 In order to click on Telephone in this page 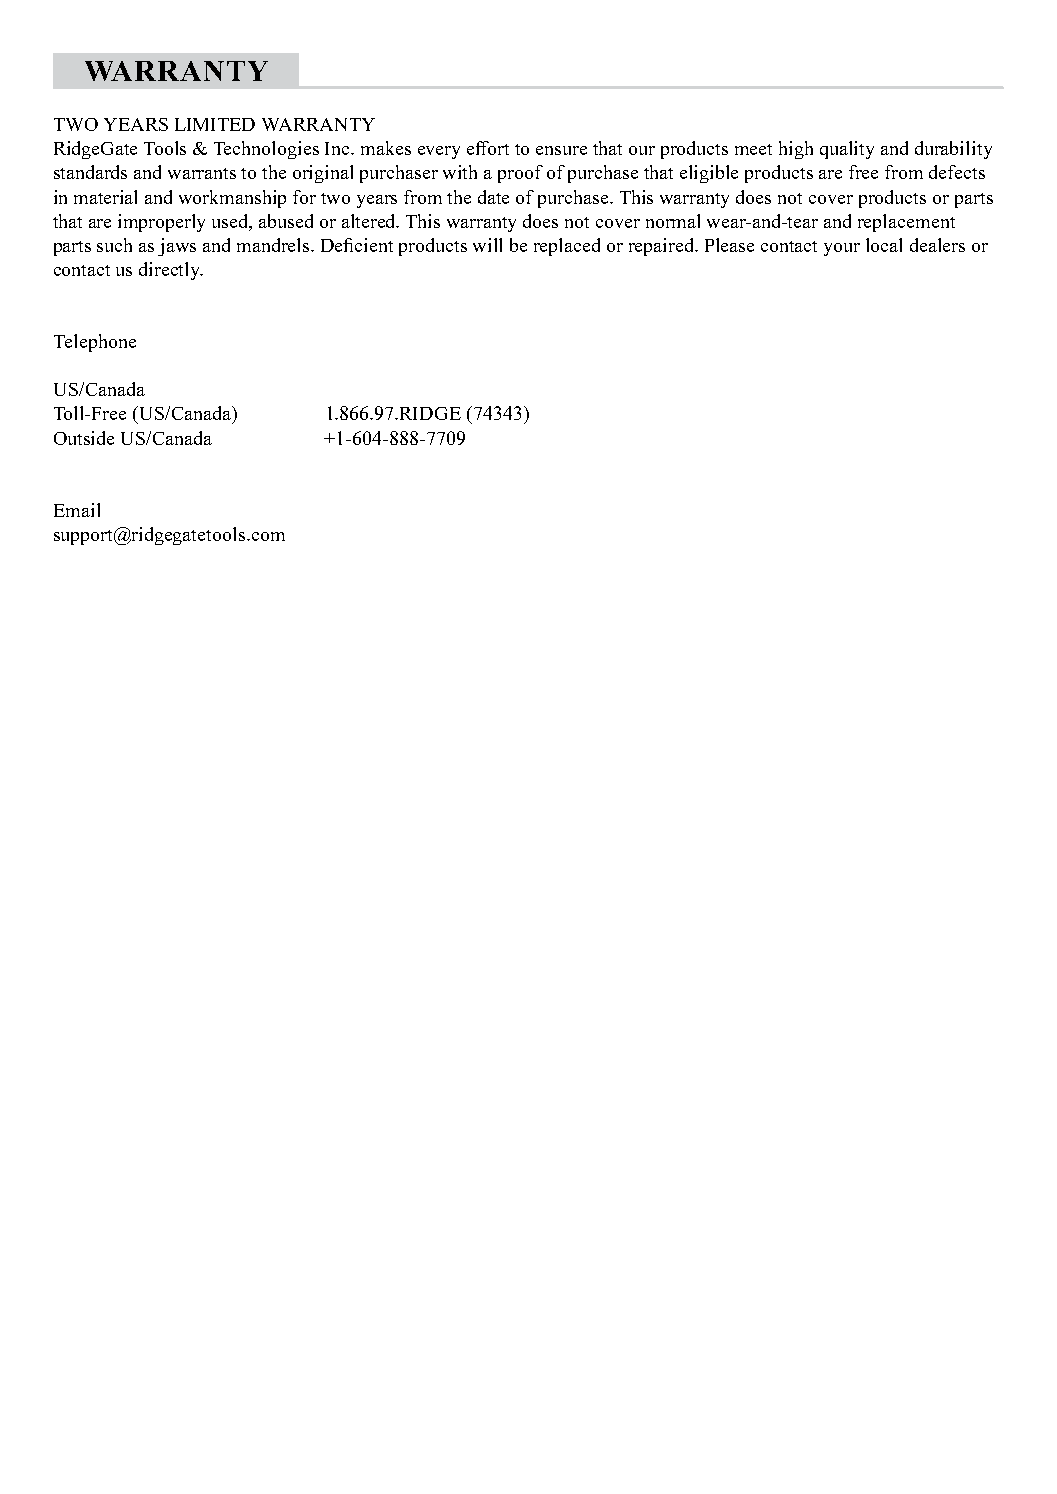, I will do `click(95, 343)`.
